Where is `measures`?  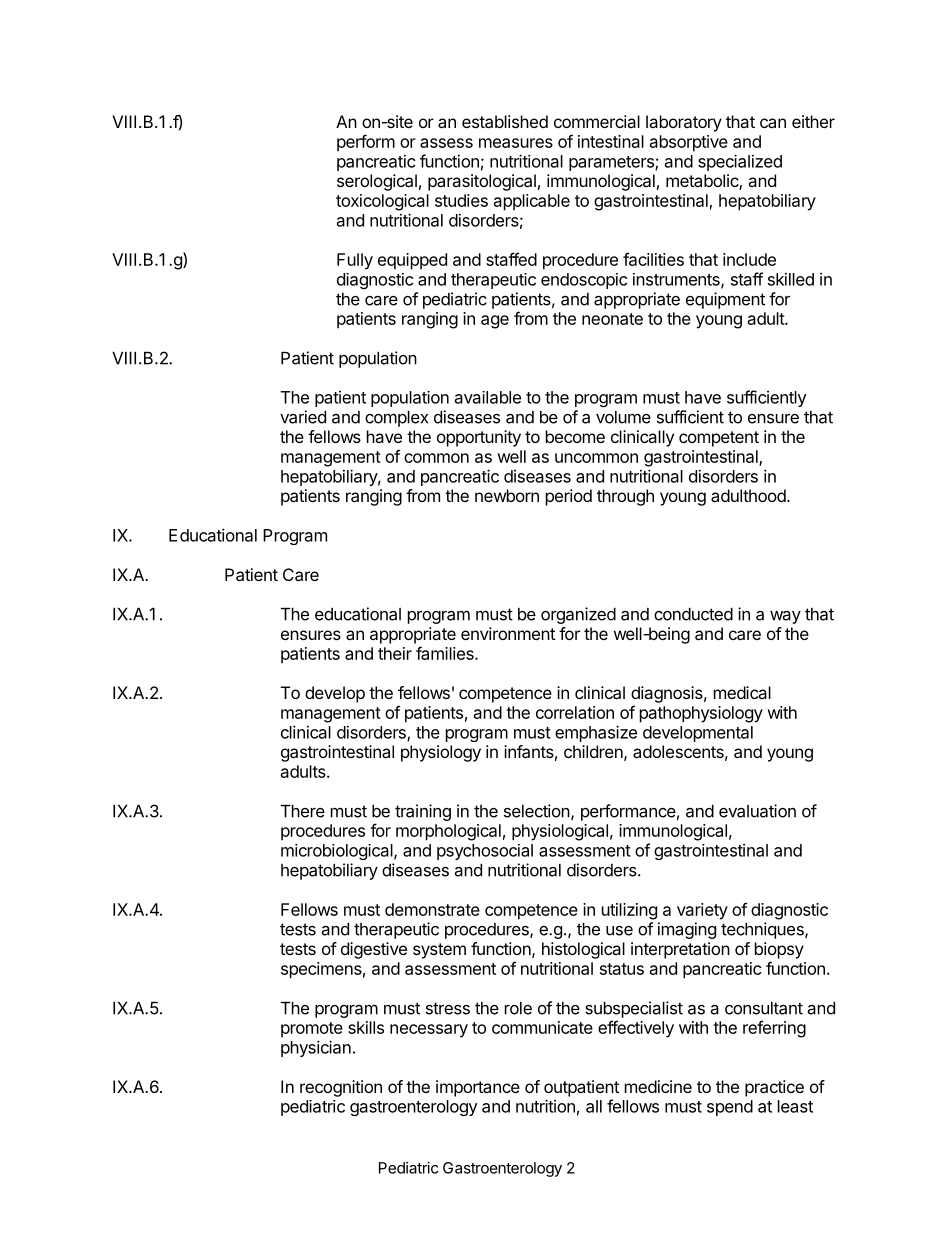
measures is located at coordinates (516, 143).
